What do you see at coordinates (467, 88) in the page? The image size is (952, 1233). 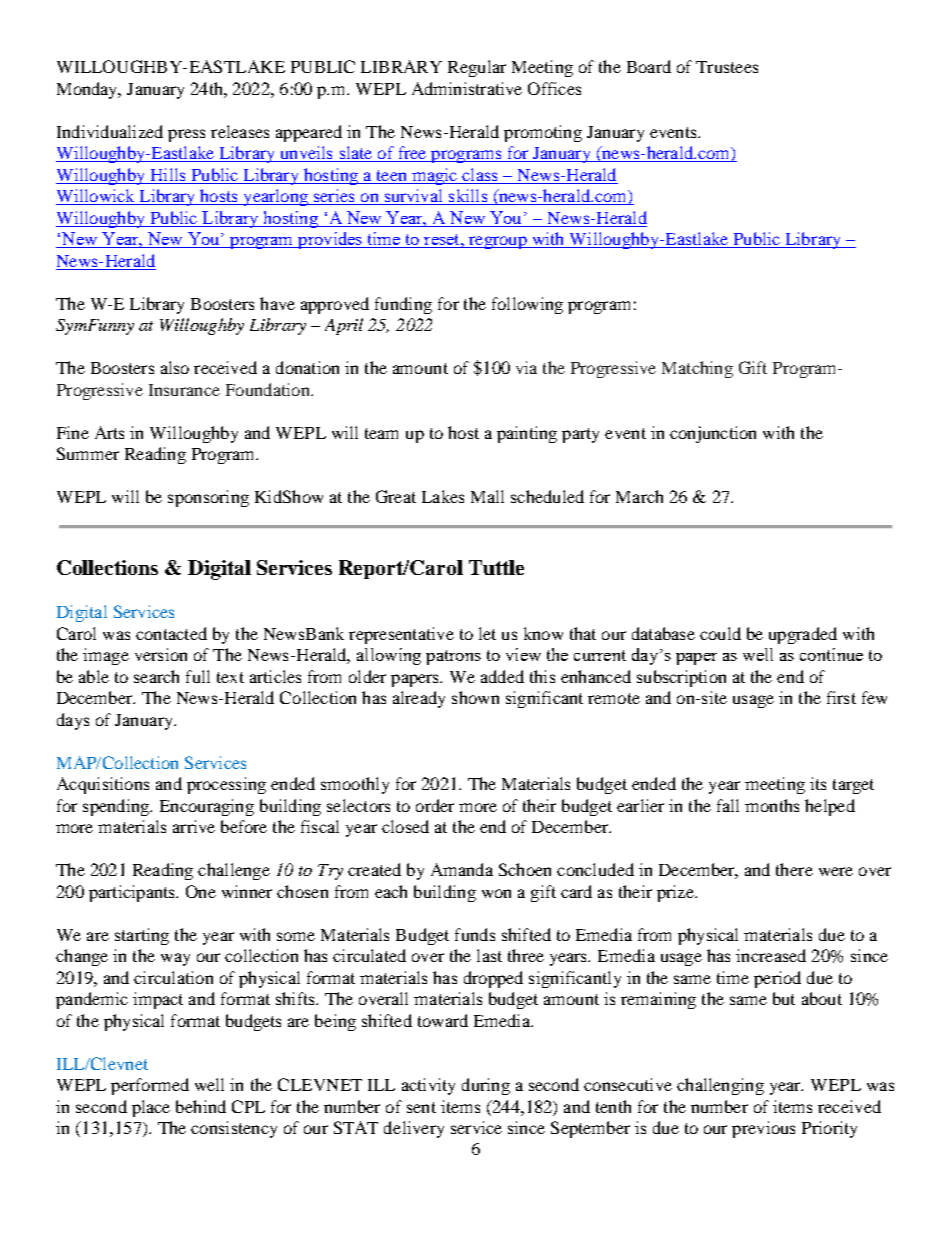 I see `Administrative` at bounding box center [467, 88].
